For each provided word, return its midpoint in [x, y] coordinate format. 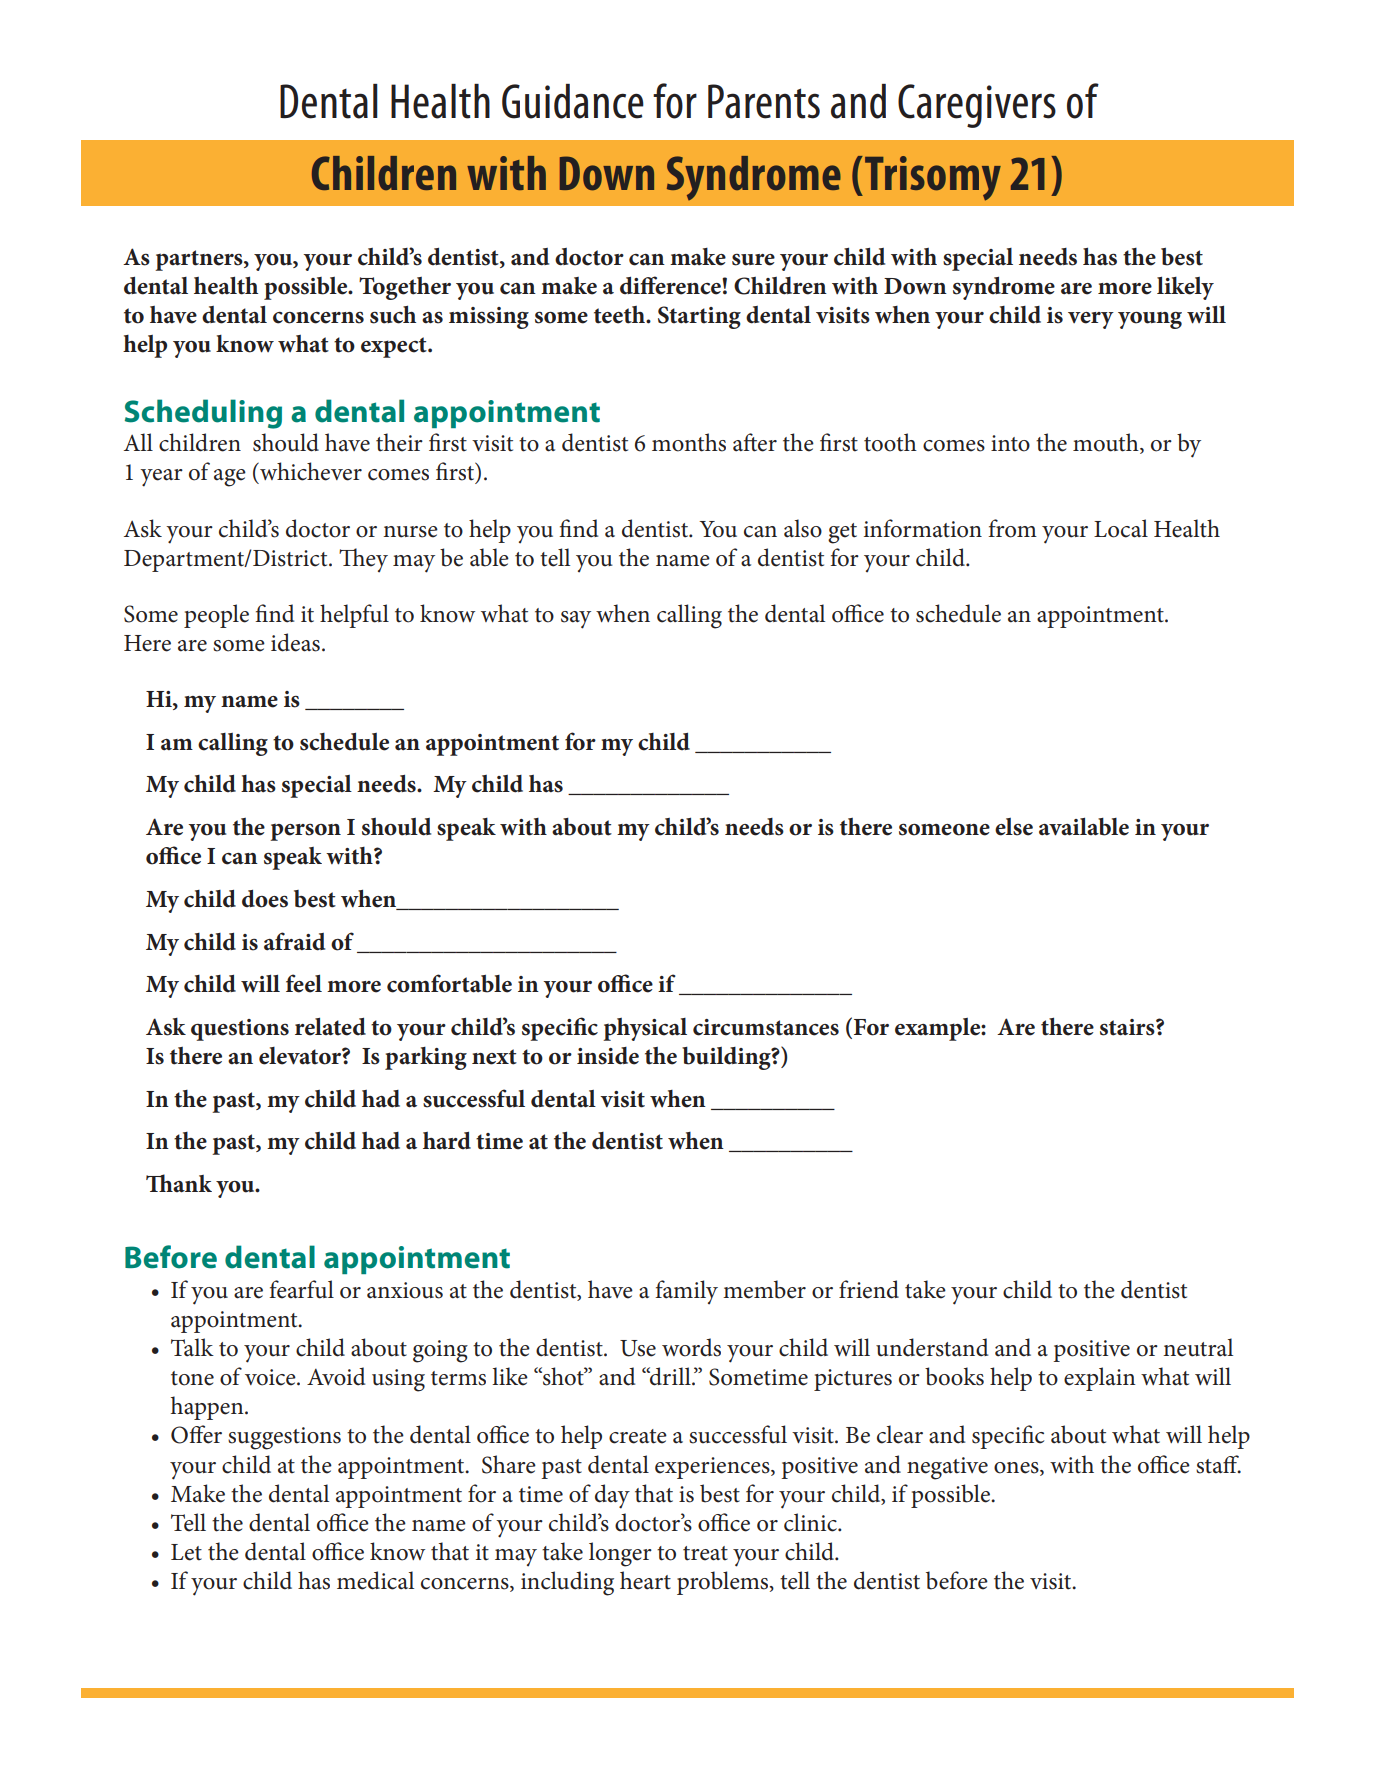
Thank [179, 1183]
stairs [1128, 1027]
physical [645, 1029]
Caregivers [977, 106]
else [1014, 827]
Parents [764, 101]
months [689, 442]
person [305, 832]
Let [186, 1552]
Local [1121, 528]
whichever [310, 471]
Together [405, 288]
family [686, 1292]
